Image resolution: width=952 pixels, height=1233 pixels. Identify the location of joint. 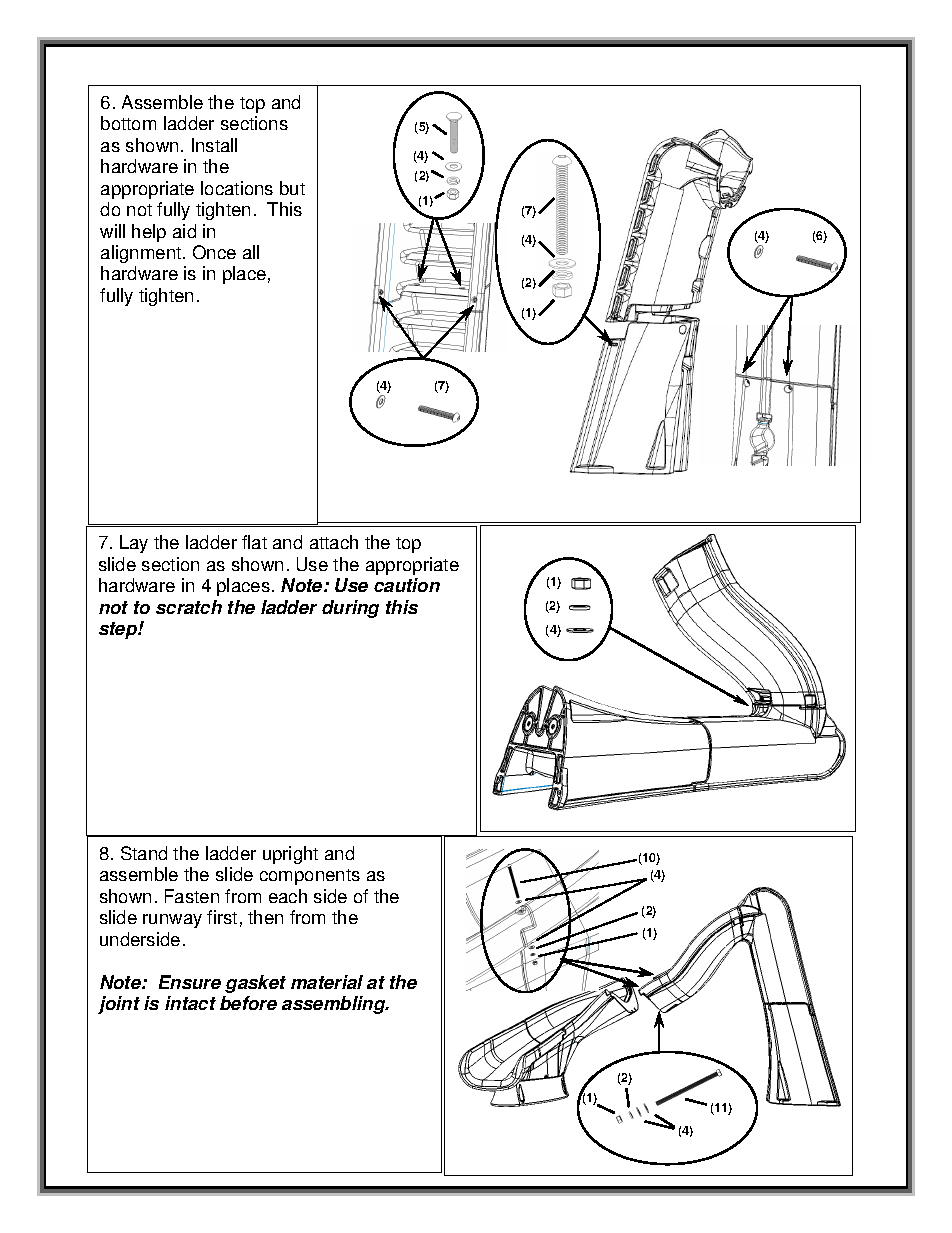
(119, 1005).
